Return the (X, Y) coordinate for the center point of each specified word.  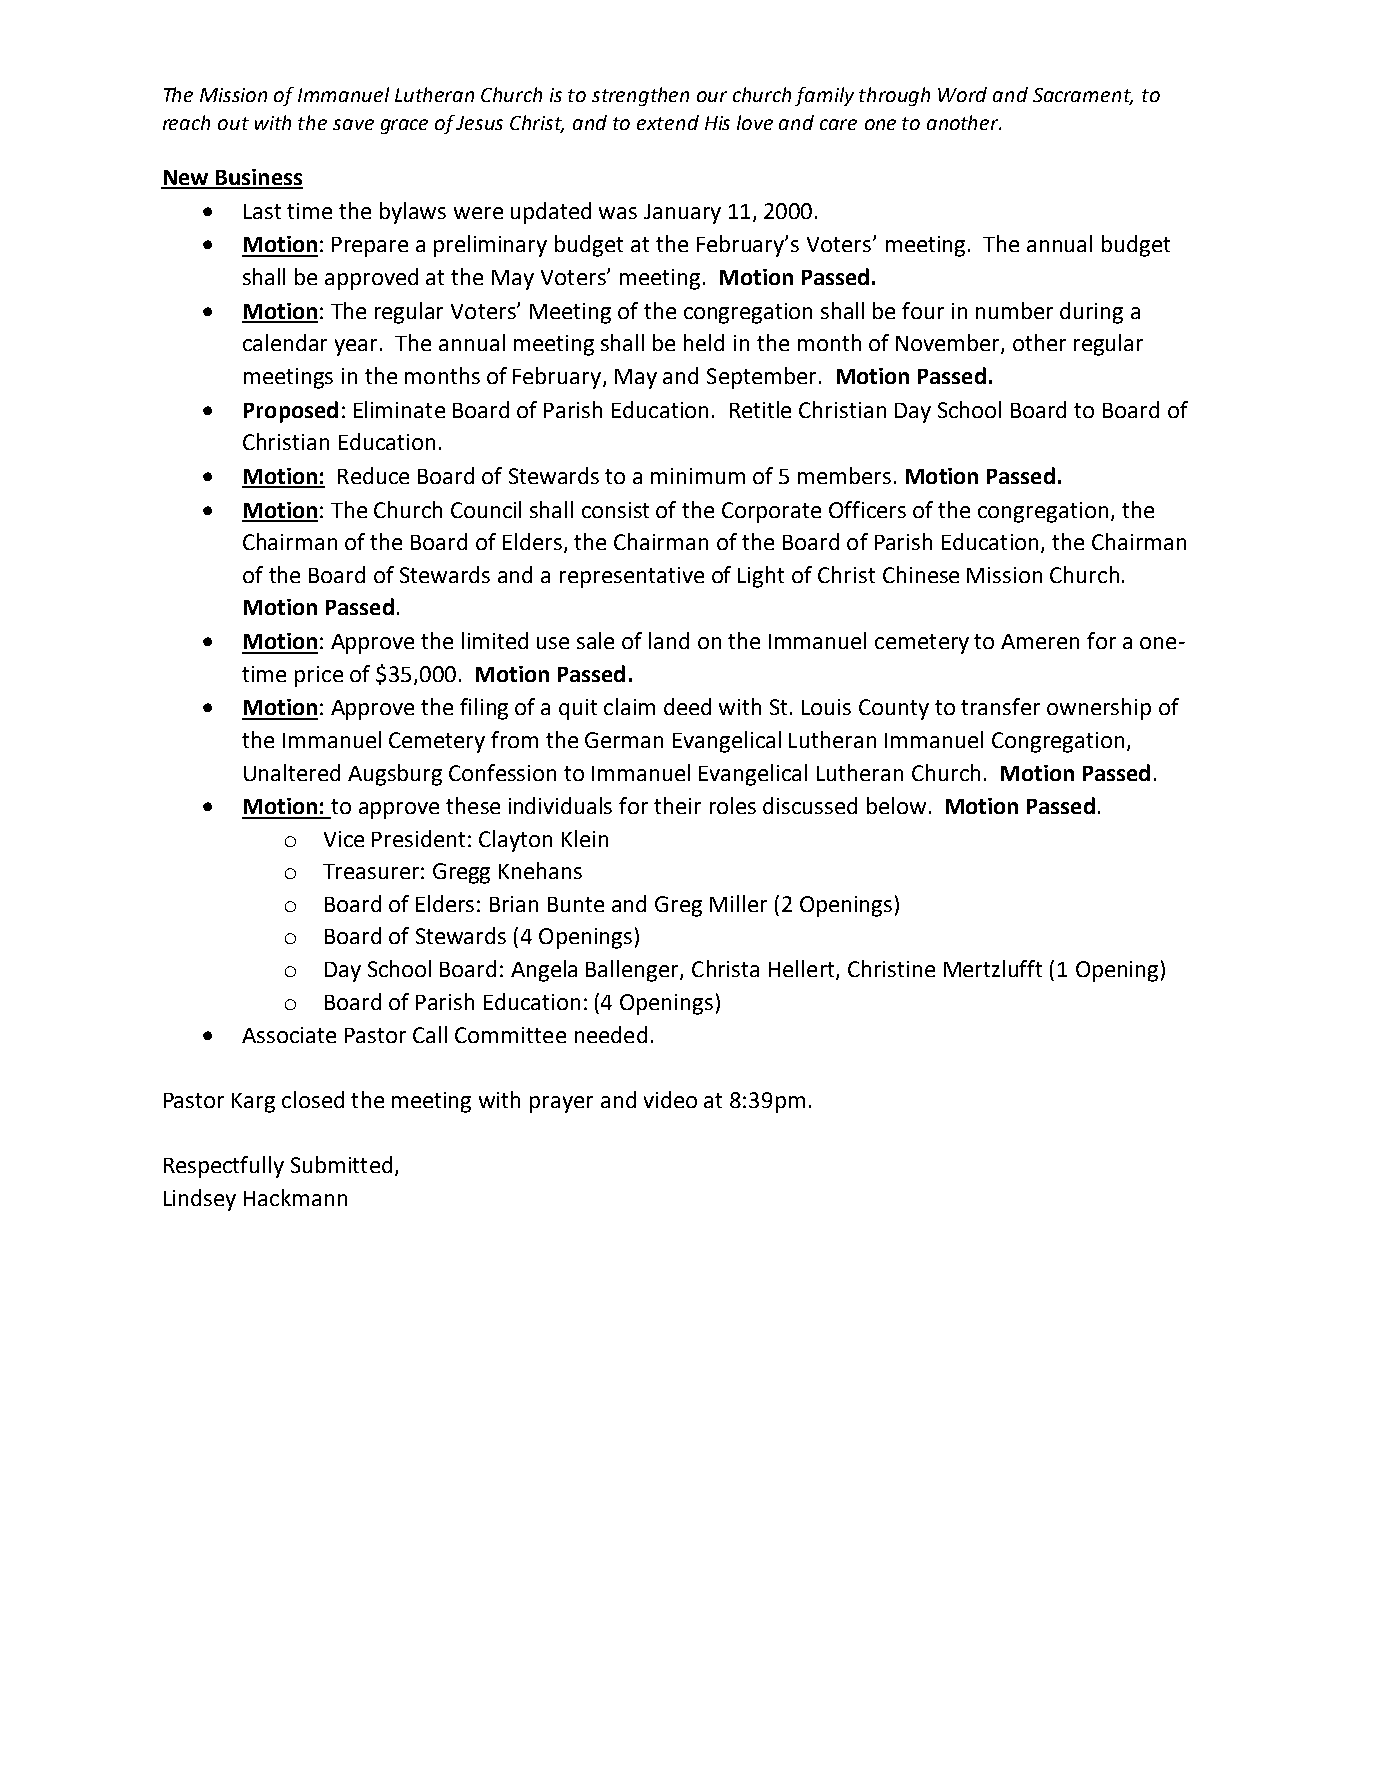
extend (668, 122)
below (896, 805)
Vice (344, 839)
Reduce (373, 475)
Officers (867, 509)
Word (962, 94)
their (677, 805)
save (353, 124)
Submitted (341, 1164)
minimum (698, 476)
